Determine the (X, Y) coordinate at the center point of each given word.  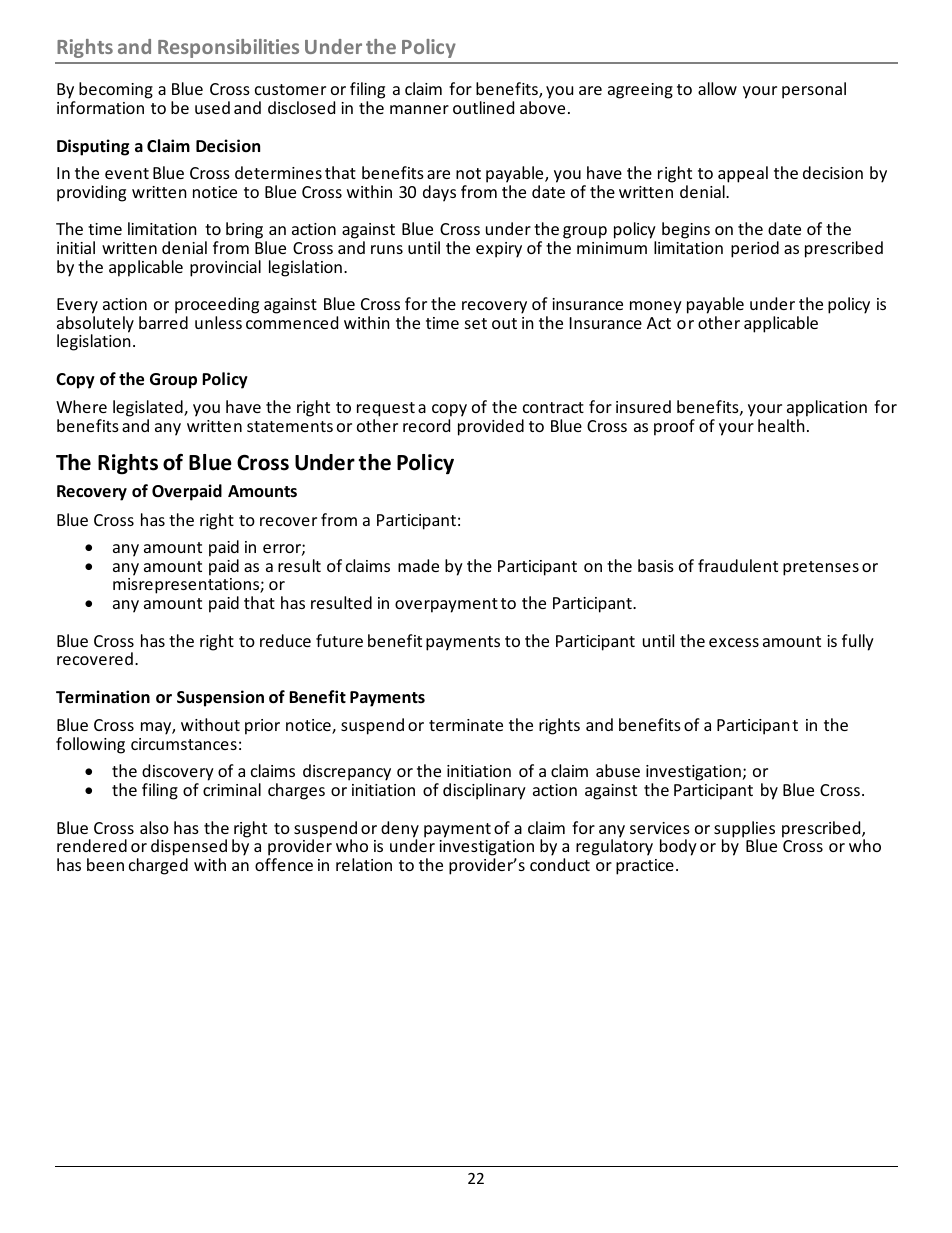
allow (717, 88)
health (781, 425)
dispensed (189, 849)
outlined (483, 107)
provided (491, 427)
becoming (116, 90)
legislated (149, 410)
